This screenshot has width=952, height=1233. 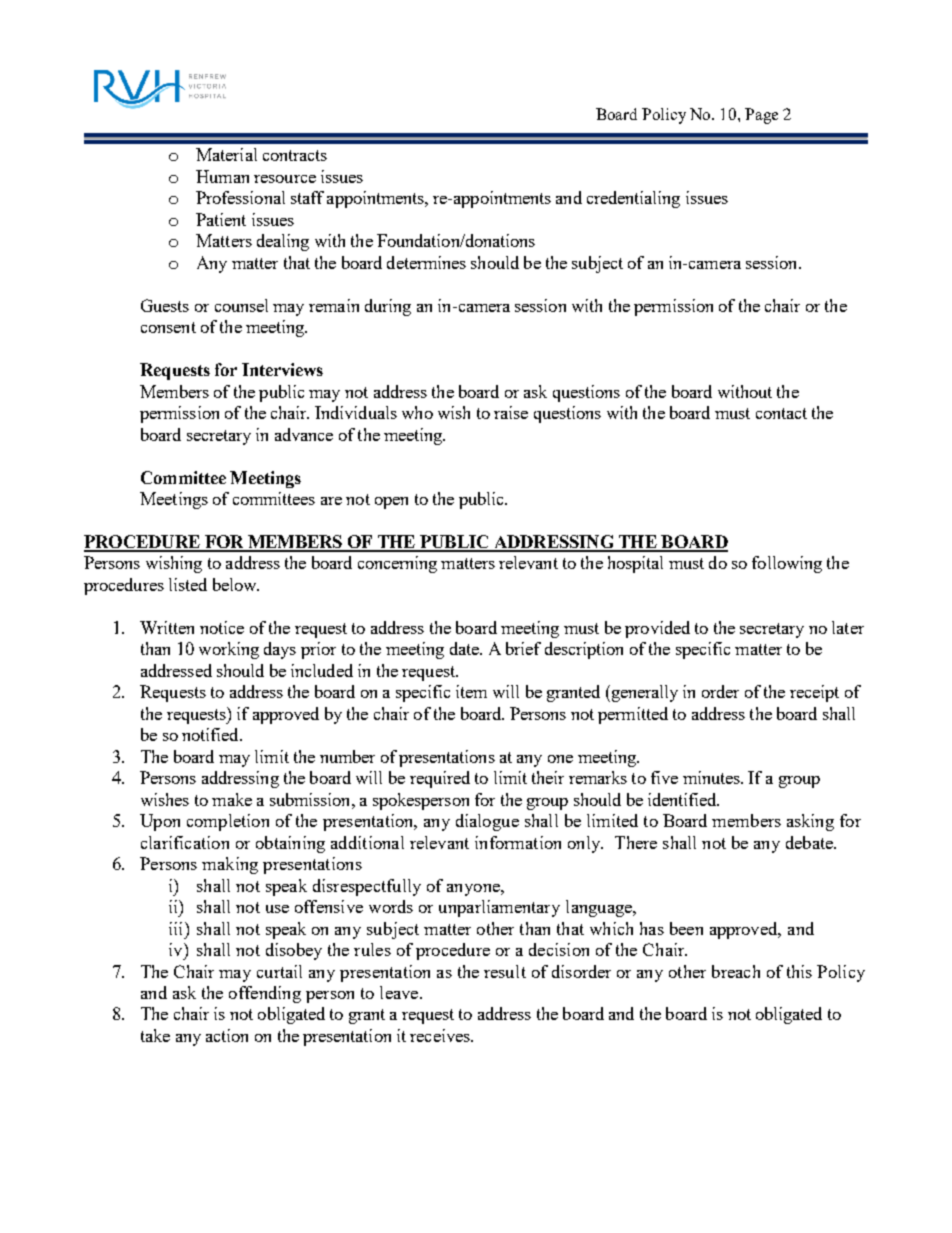 What do you see at coordinates (633, 199) in the screenshot?
I see `credentialing` at bounding box center [633, 199].
